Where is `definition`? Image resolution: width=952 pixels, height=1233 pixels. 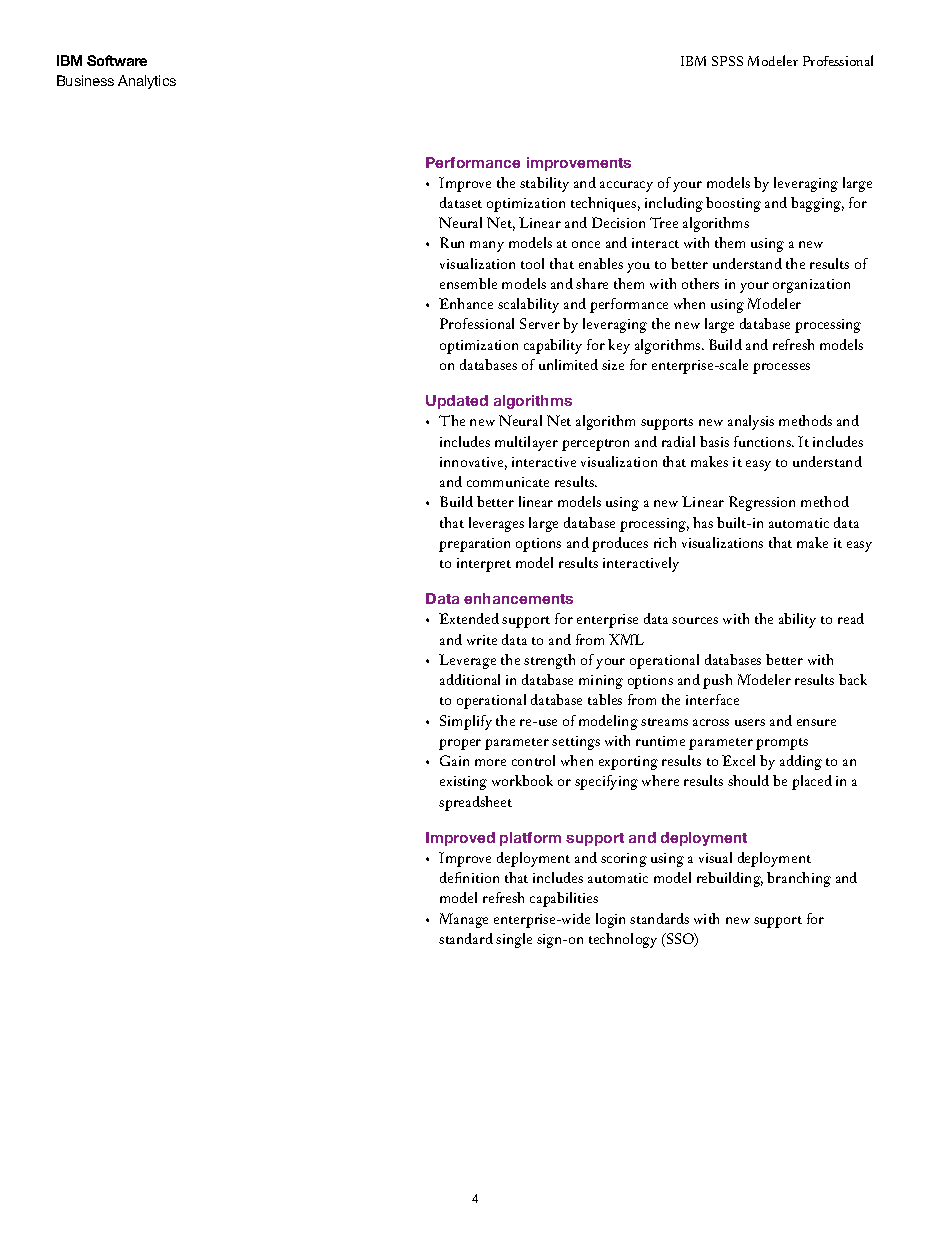
definition is located at coordinates (469, 877).
